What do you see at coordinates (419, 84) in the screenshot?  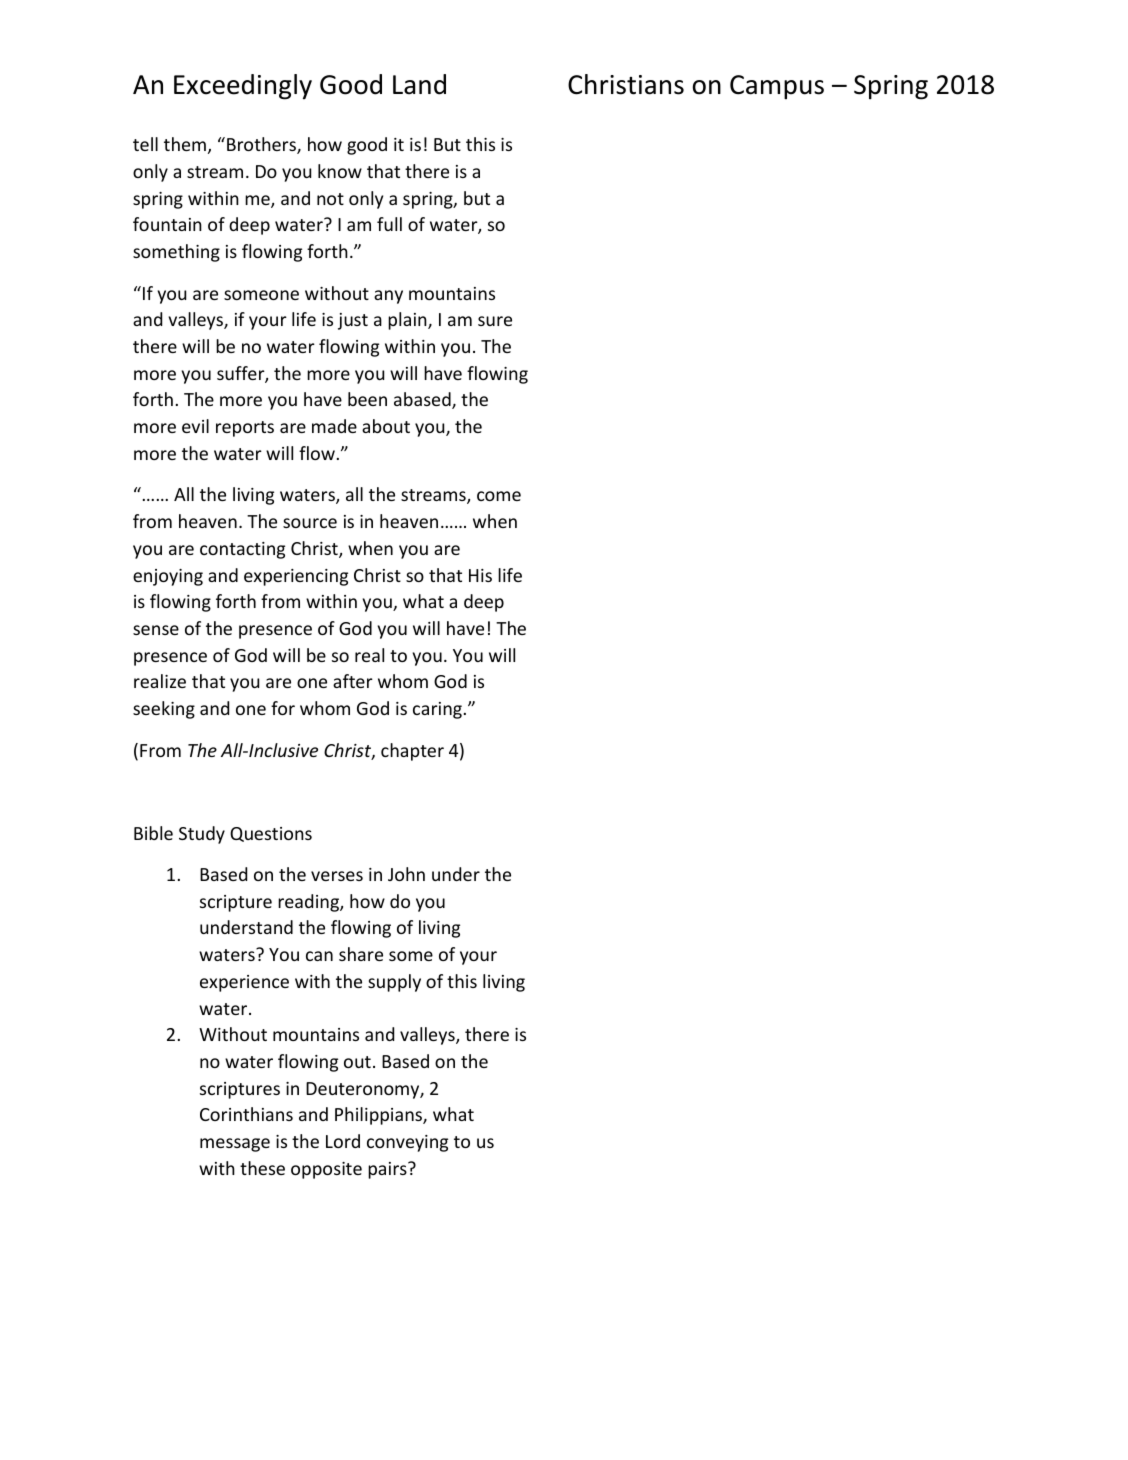 I see `Land` at bounding box center [419, 84].
